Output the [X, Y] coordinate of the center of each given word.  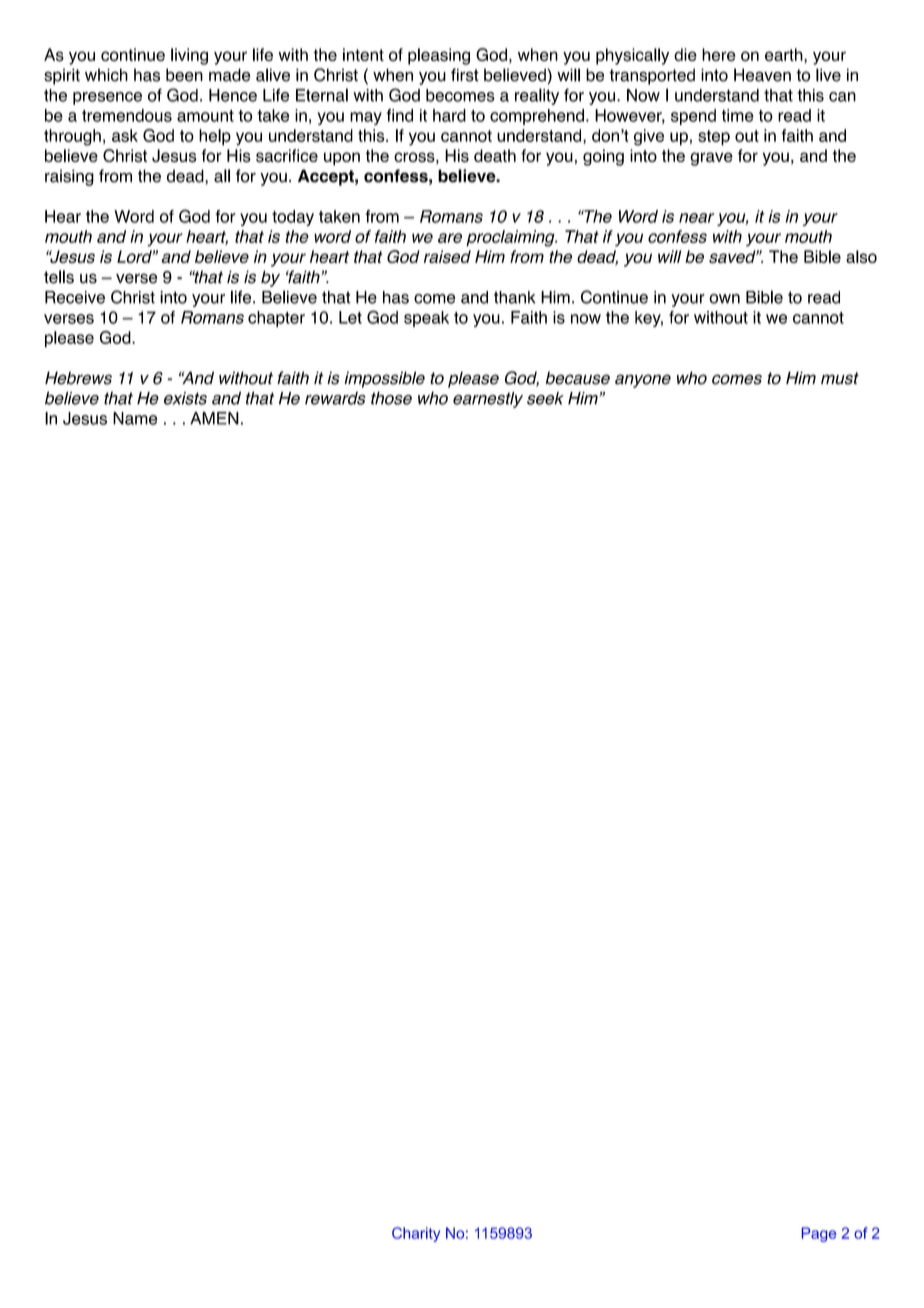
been [184, 75]
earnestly [488, 400]
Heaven [762, 75]
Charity [416, 1234]
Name [135, 418]
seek [545, 398]
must [840, 378]
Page [819, 1234]
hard [449, 115]
